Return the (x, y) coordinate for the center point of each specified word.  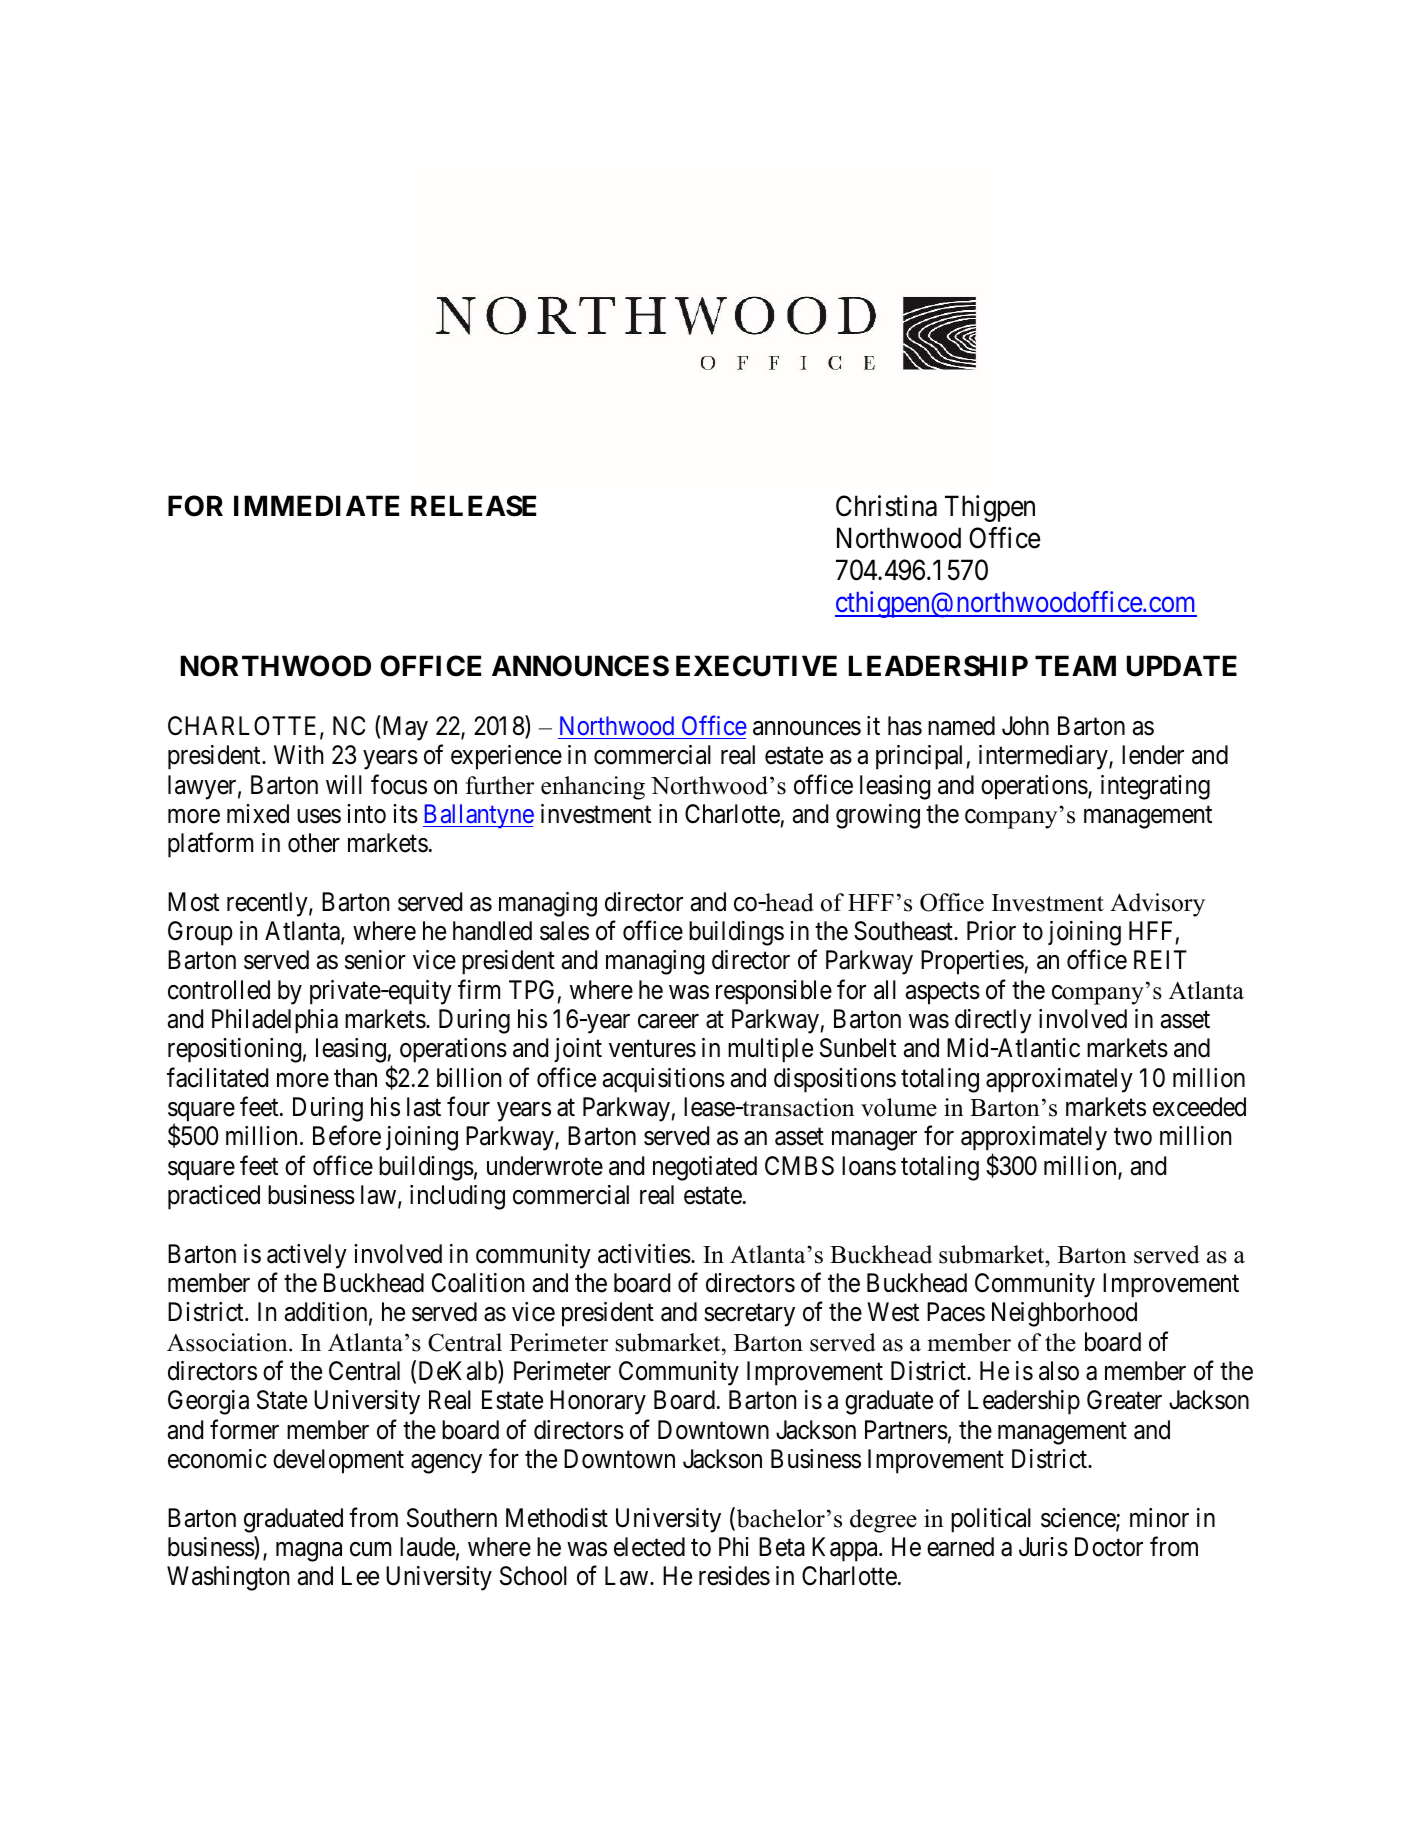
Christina (886, 506)
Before (347, 1136)
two (1133, 1137)
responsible (774, 992)
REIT (1160, 959)
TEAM (1075, 665)
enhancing (593, 788)
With (298, 754)
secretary (749, 1316)
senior (375, 960)
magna (309, 1552)
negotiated (705, 1168)
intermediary (1044, 757)
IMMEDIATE (316, 505)
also (1059, 1371)
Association (228, 1342)
